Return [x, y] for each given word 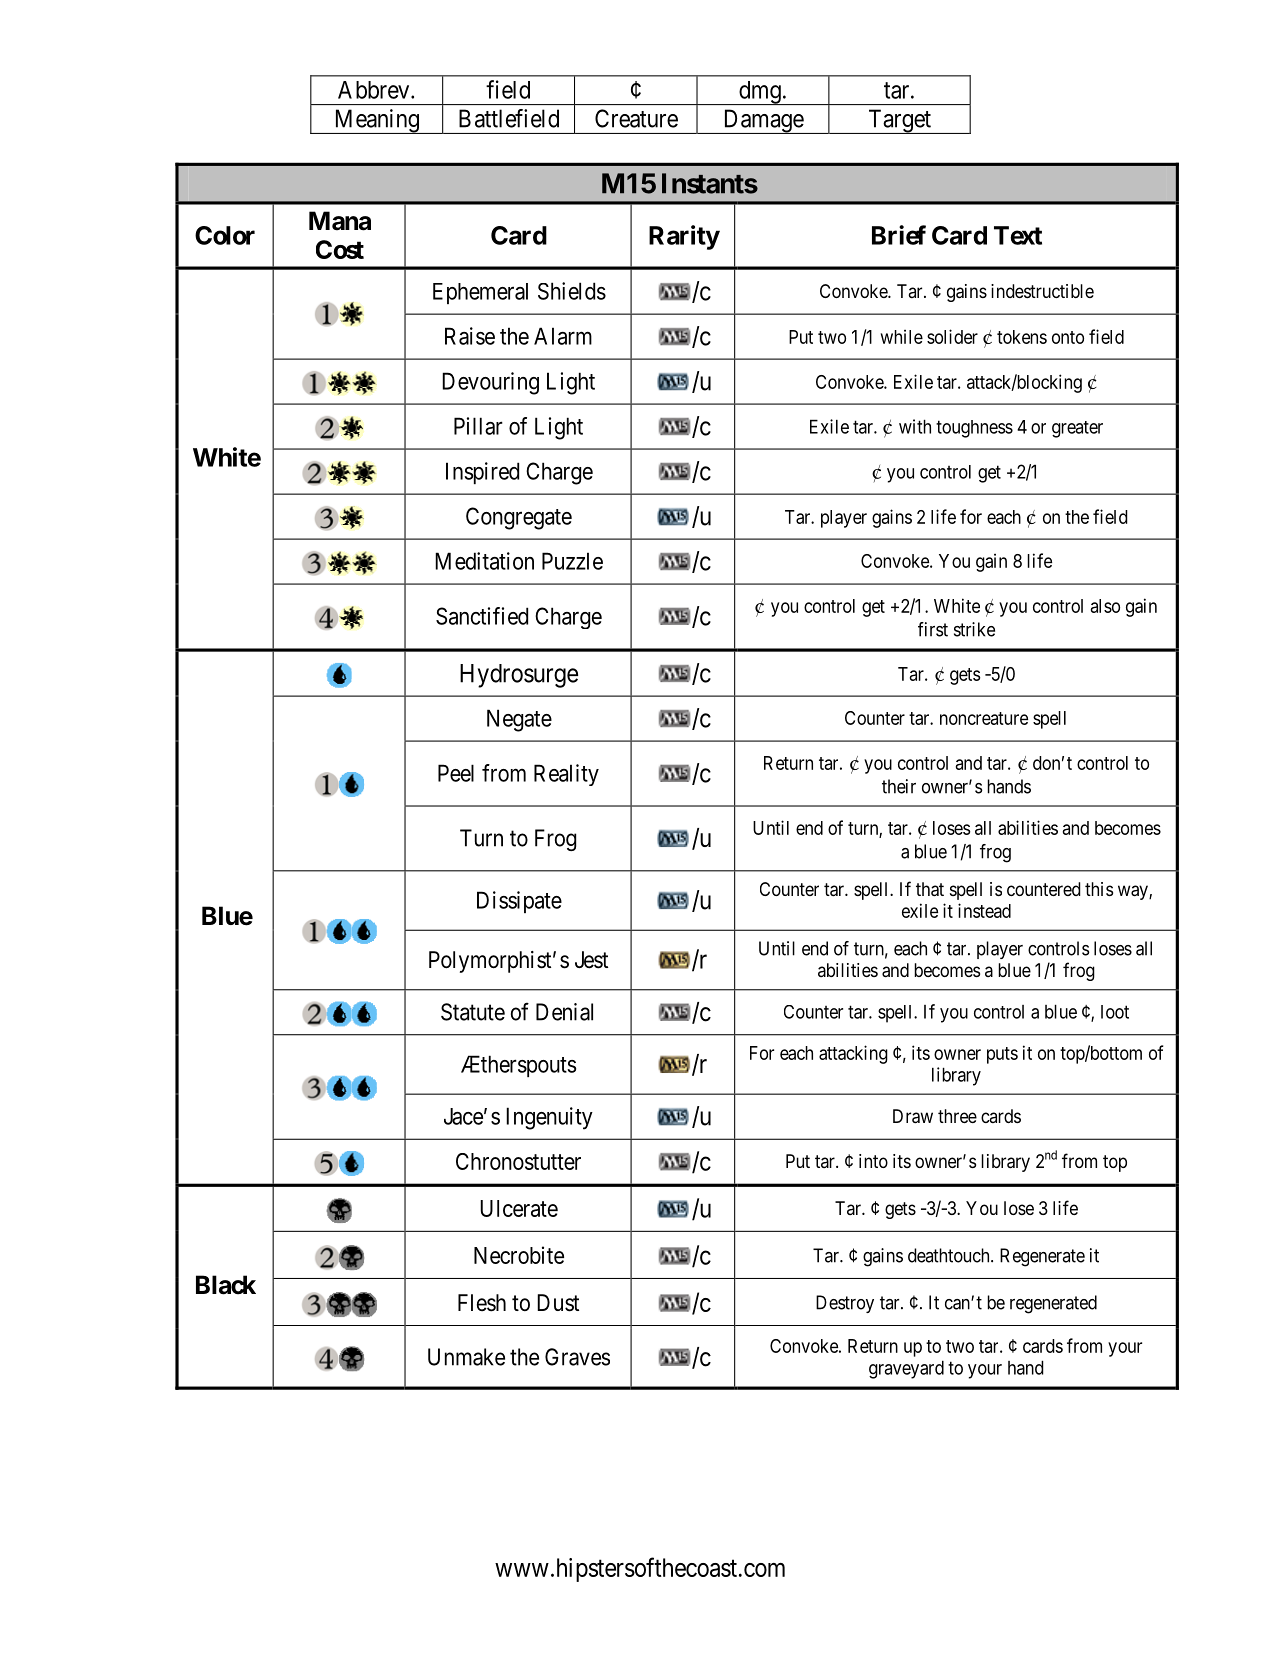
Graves [577, 1357]
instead [984, 910]
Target [899, 121]
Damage [763, 121]
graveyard [906, 1369]
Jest [591, 960]
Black [226, 1285]
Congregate [519, 518]
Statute [473, 1012]
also [1105, 606]
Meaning [376, 121]
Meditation [484, 561]
